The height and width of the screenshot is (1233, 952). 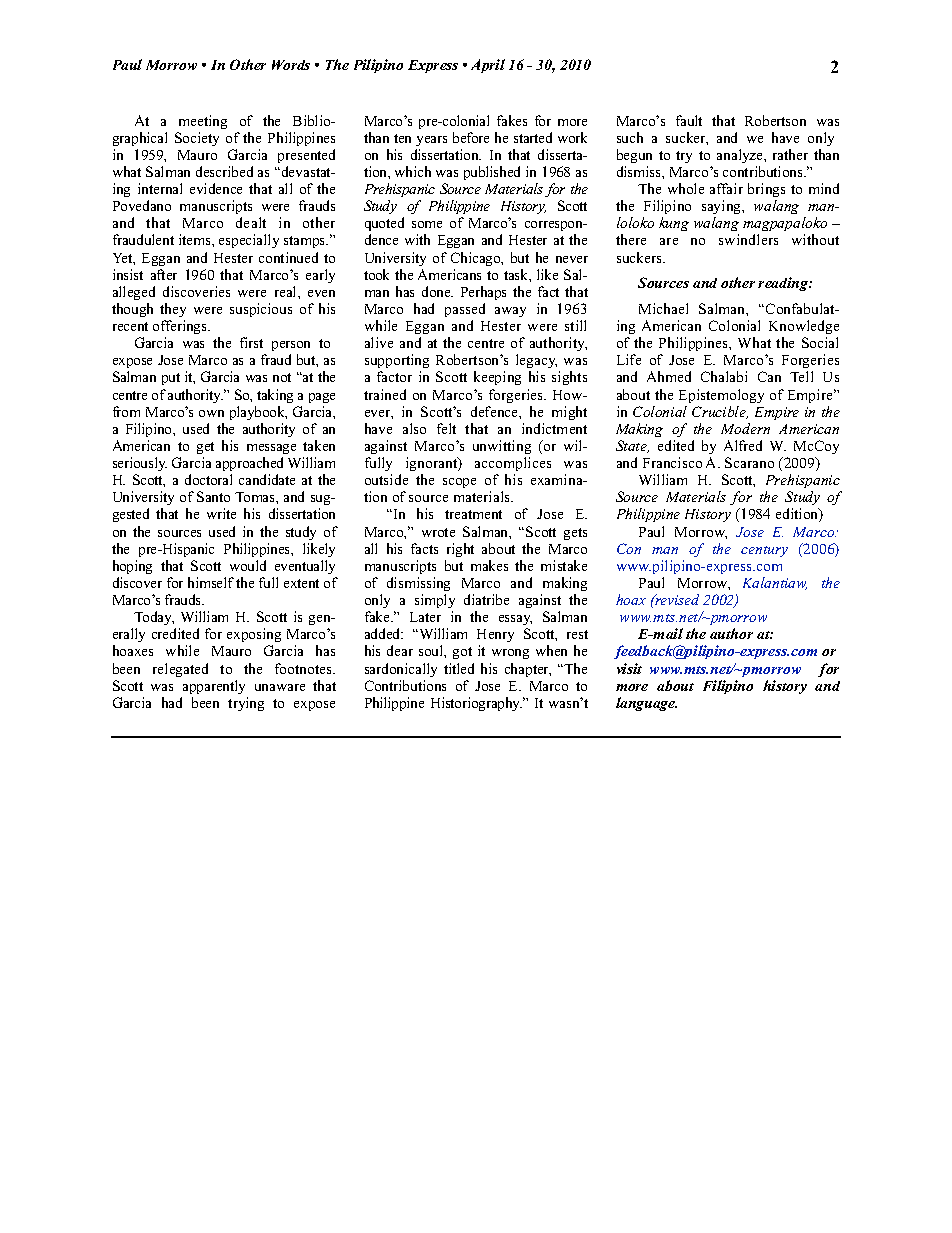 What do you see at coordinates (488, 66) in the screenshot?
I see `April` at bounding box center [488, 66].
